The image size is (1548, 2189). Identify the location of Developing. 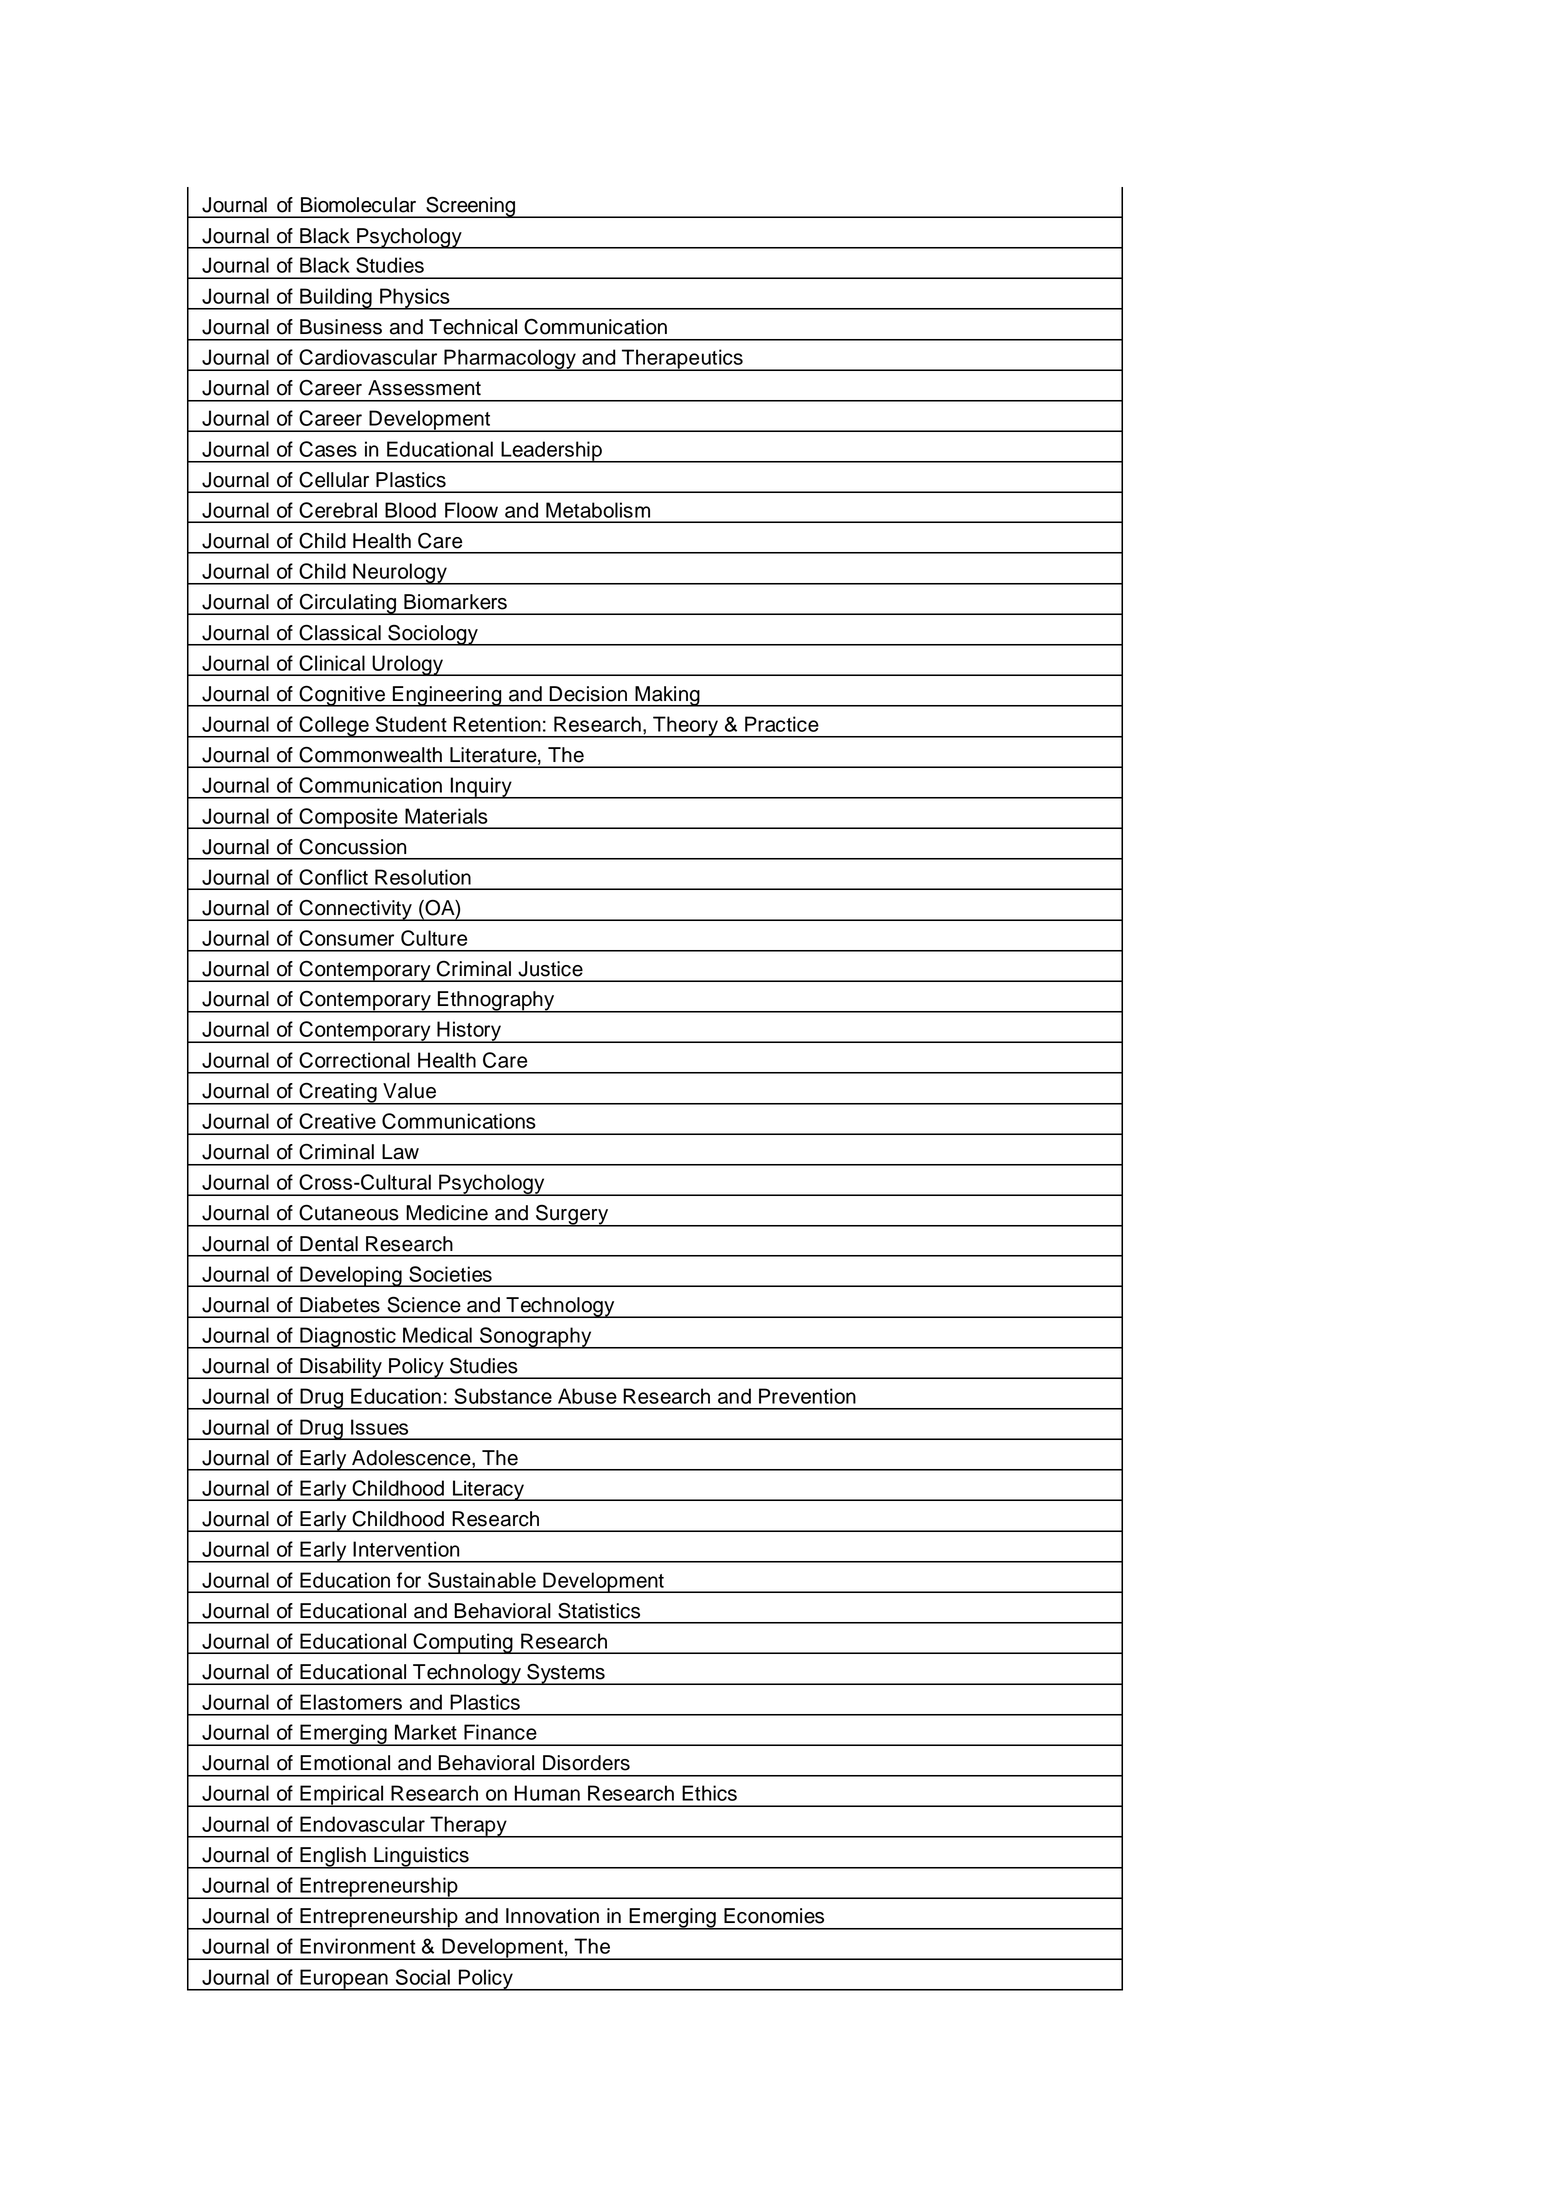
(351, 1276).
